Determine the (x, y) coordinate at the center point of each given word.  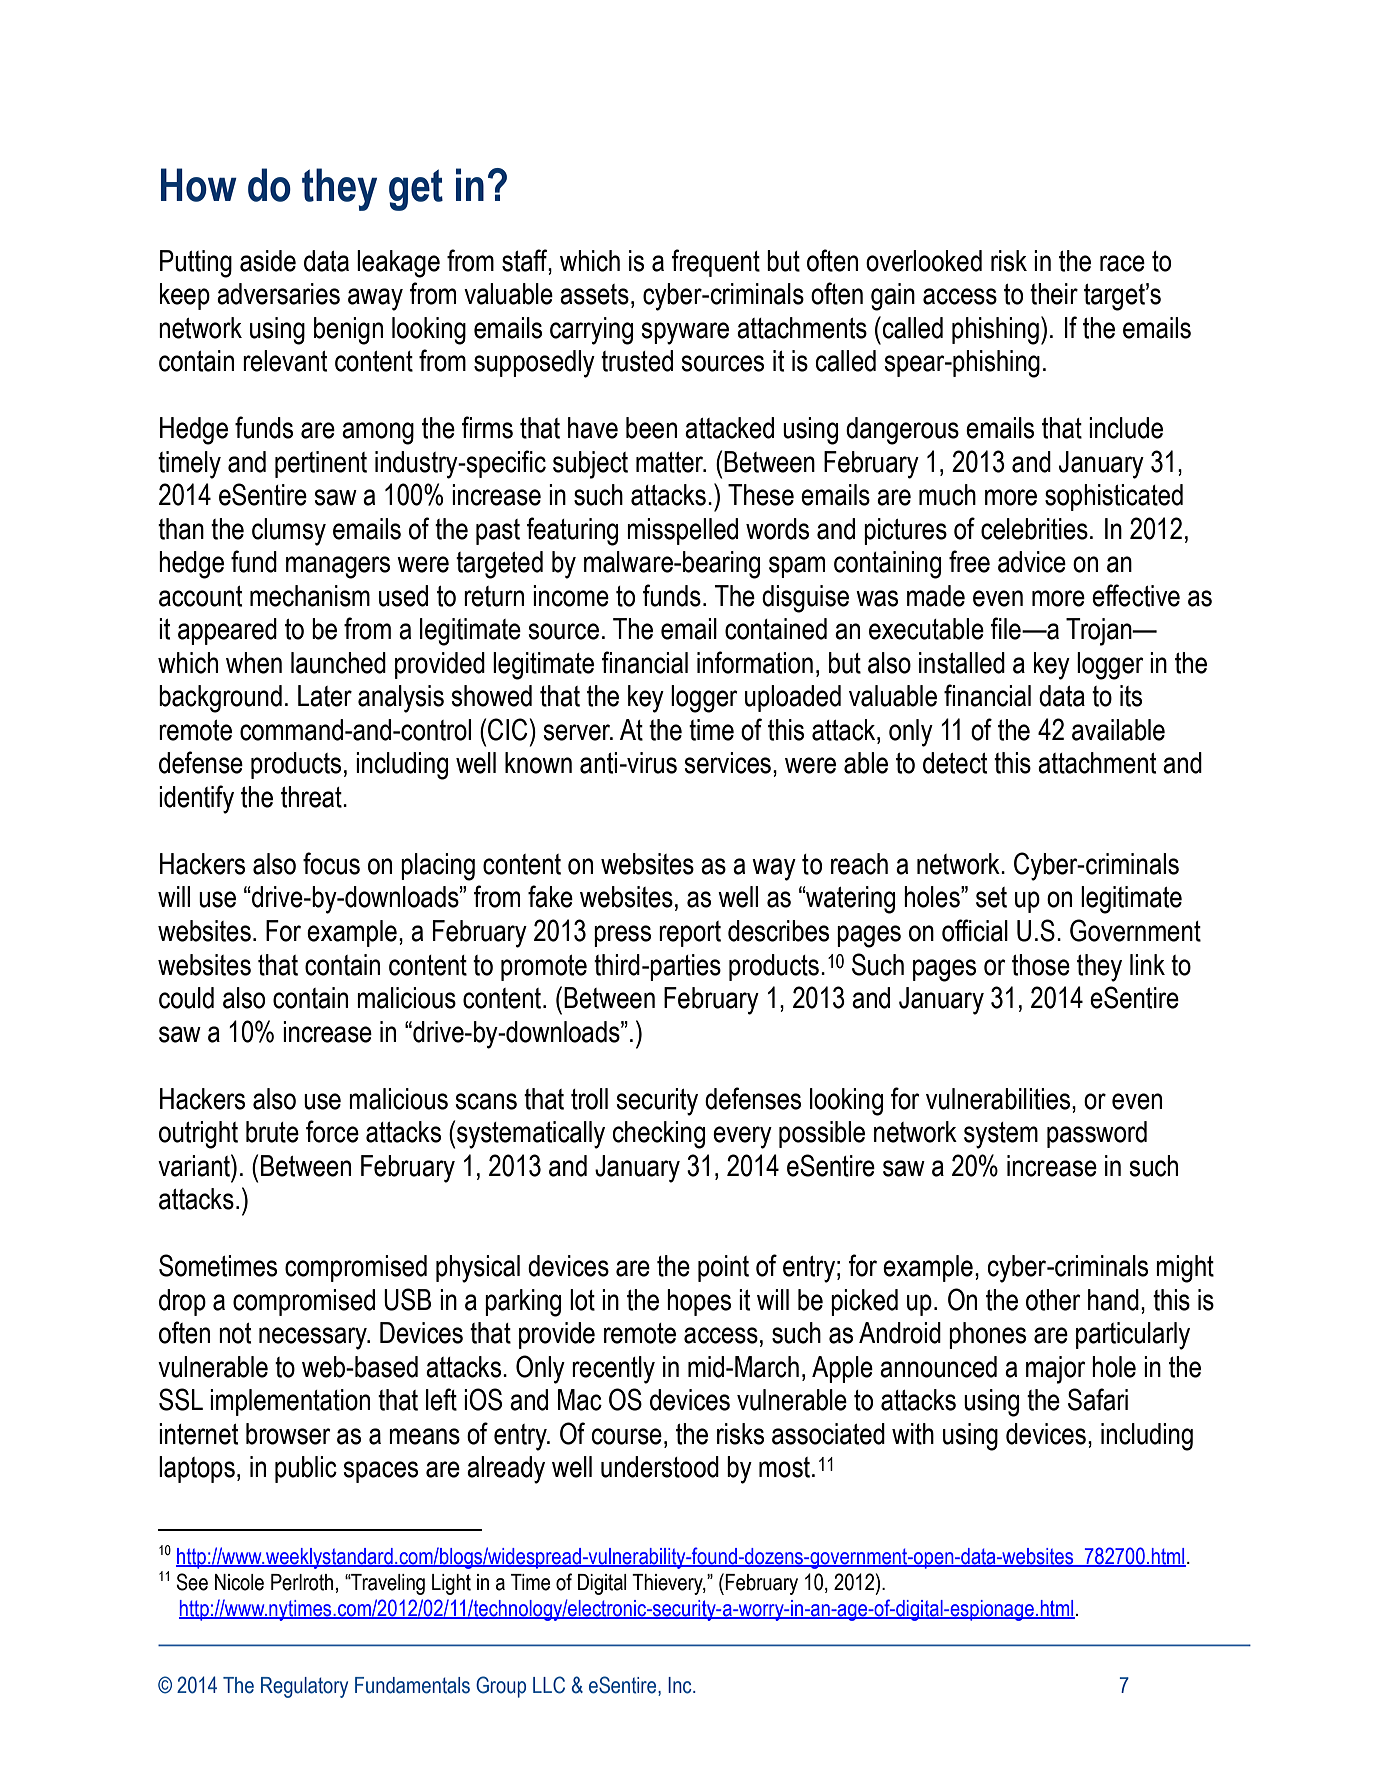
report (690, 934)
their (1054, 294)
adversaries (278, 294)
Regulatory (304, 1687)
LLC (549, 1685)
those (1041, 965)
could (186, 998)
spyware (685, 333)
